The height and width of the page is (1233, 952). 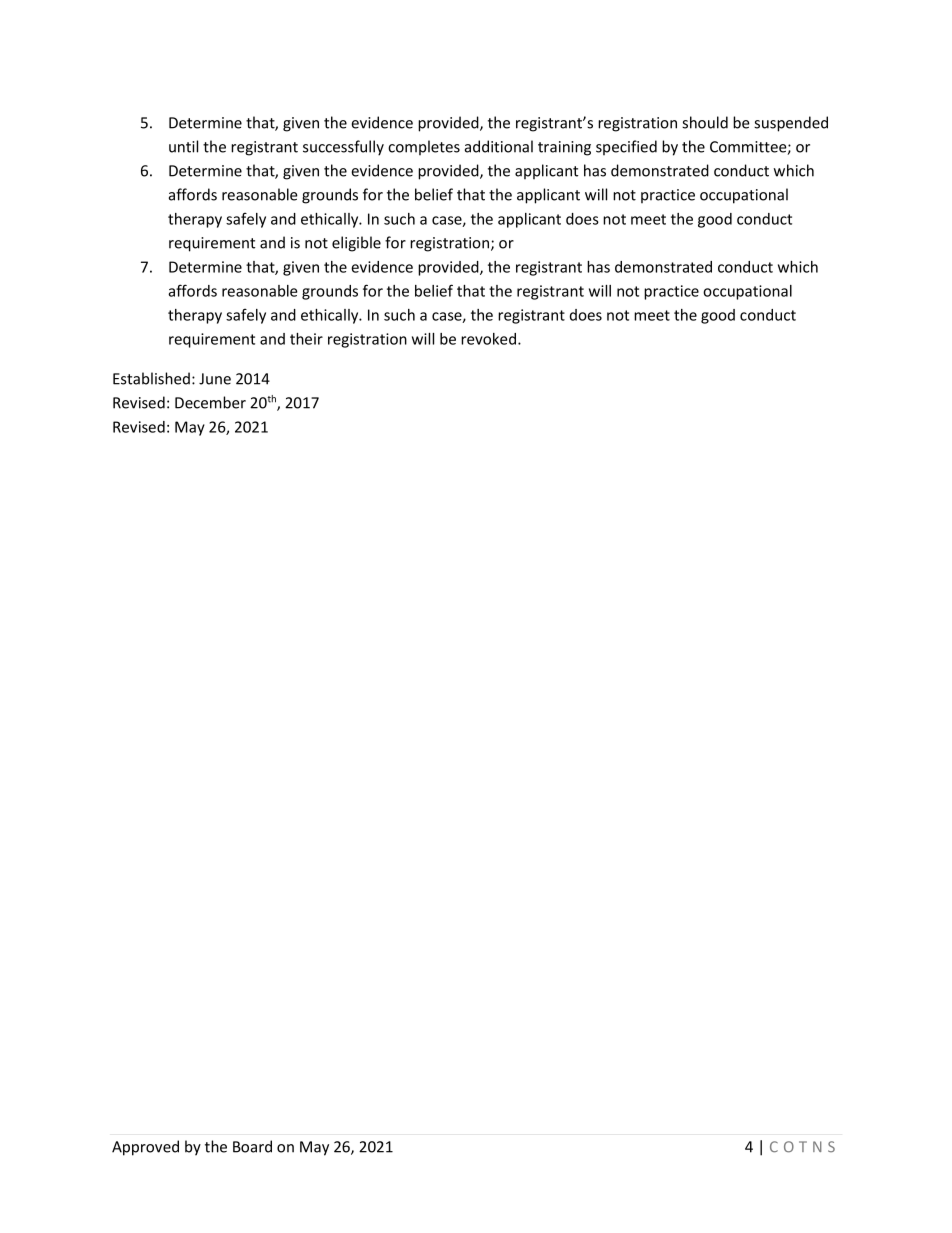 I want to click on should, so click(x=705, y=122).
